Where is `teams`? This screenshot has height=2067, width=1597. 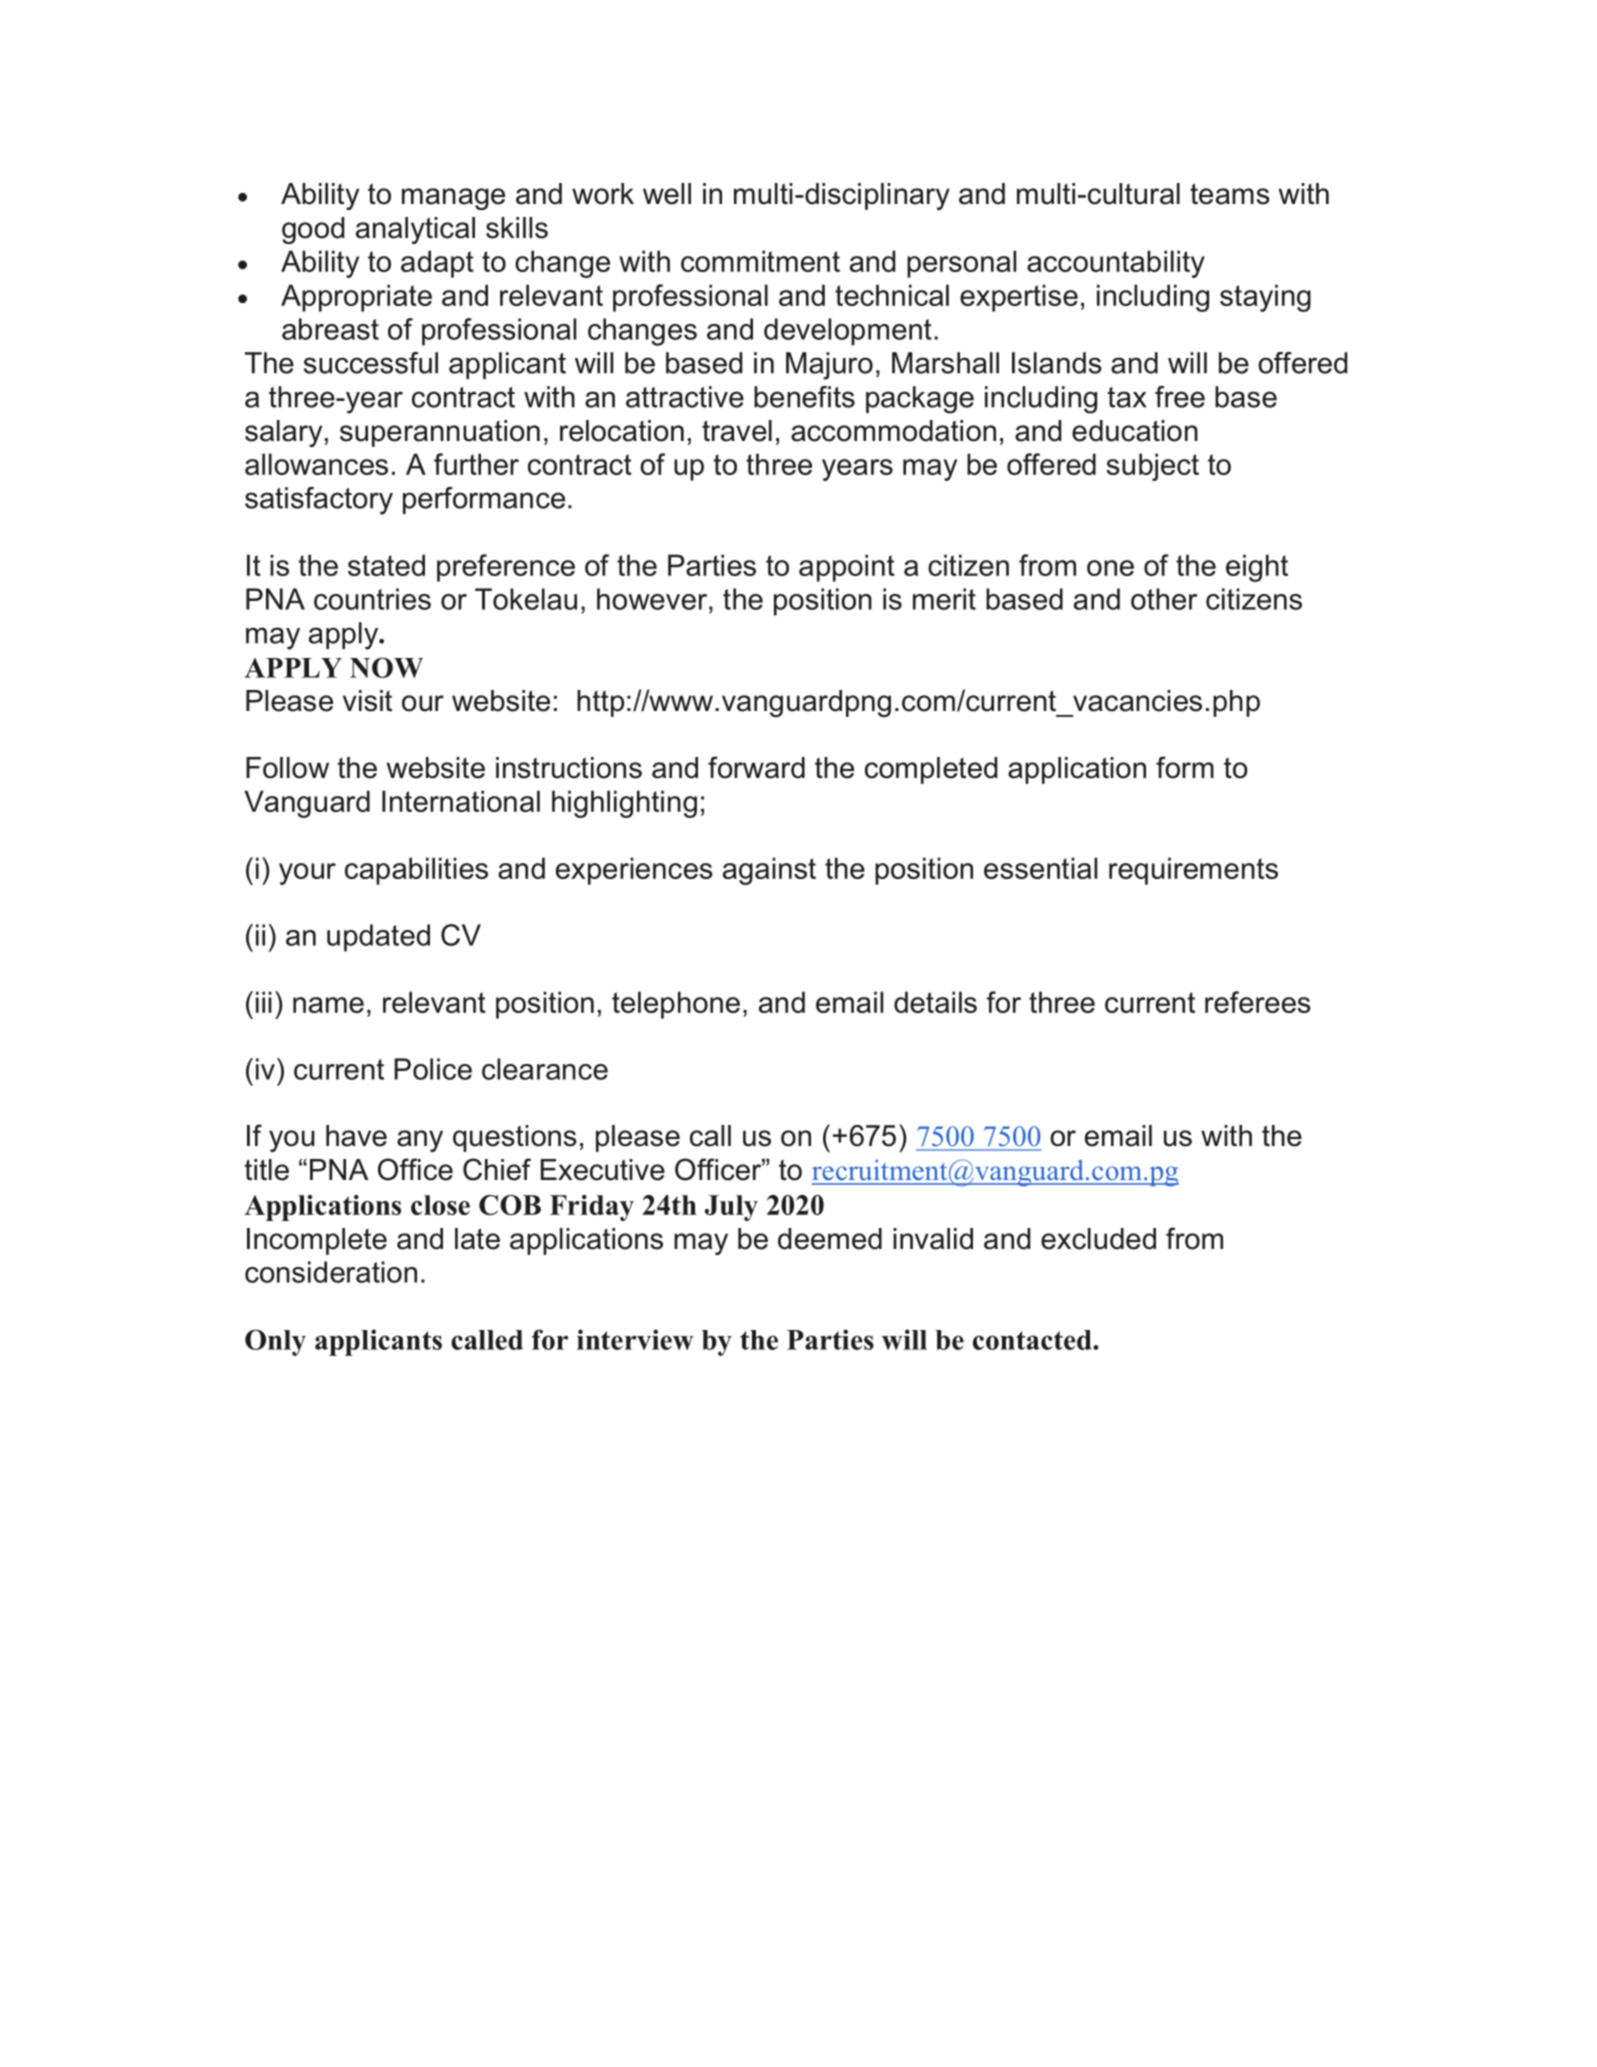 teams is located at coordinates (1230, 194).
